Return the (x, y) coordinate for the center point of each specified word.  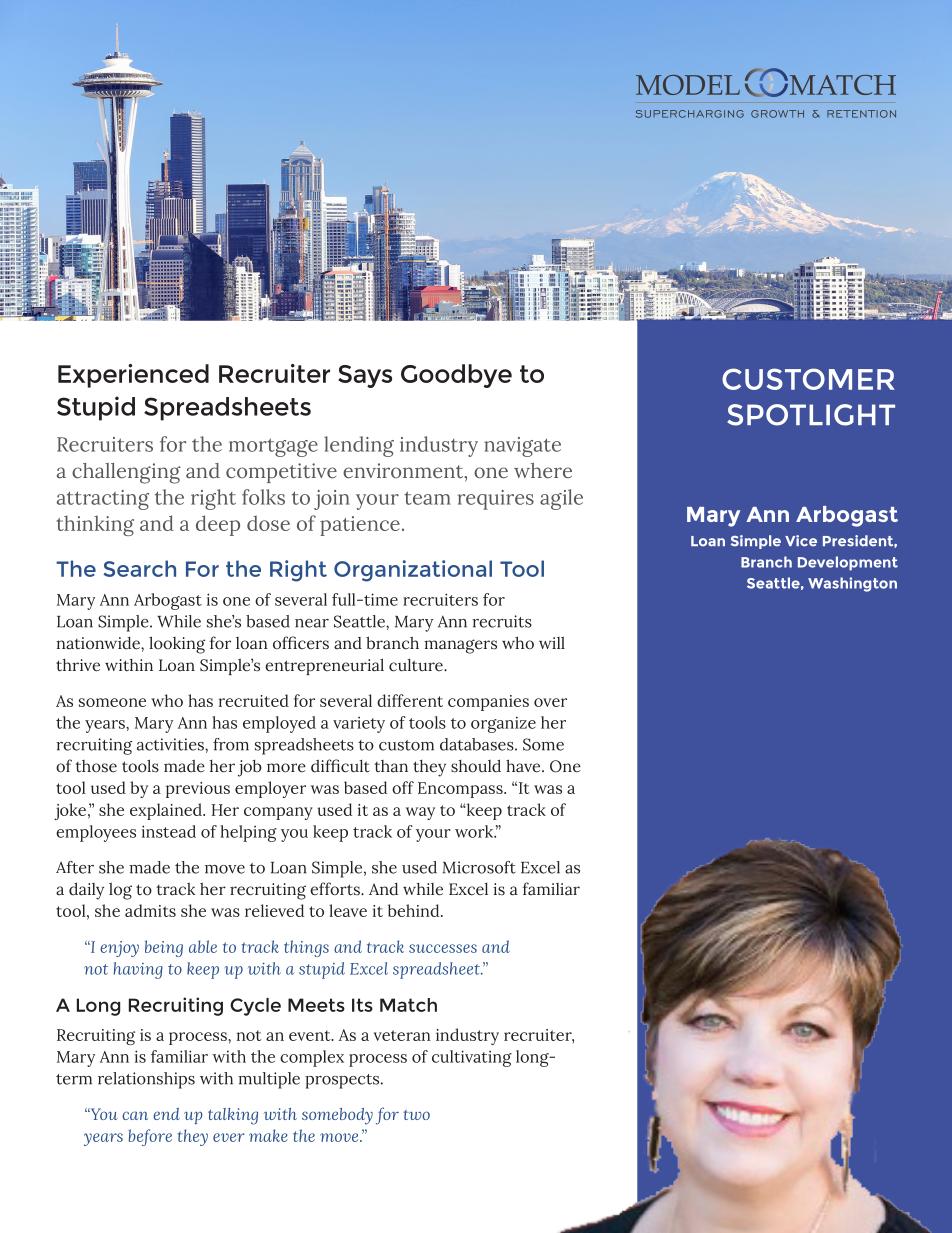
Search (139, 568)
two (416, 1115)
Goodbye (456, 376)
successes (443, 948)
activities (171, 744)
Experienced (133, 376)
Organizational (413, 571)
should (476, 766)
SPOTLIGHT (811, 415)
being (164, 948)
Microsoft (479, 867)
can (135, 1115)
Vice (801, 541)
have (524, 766)
